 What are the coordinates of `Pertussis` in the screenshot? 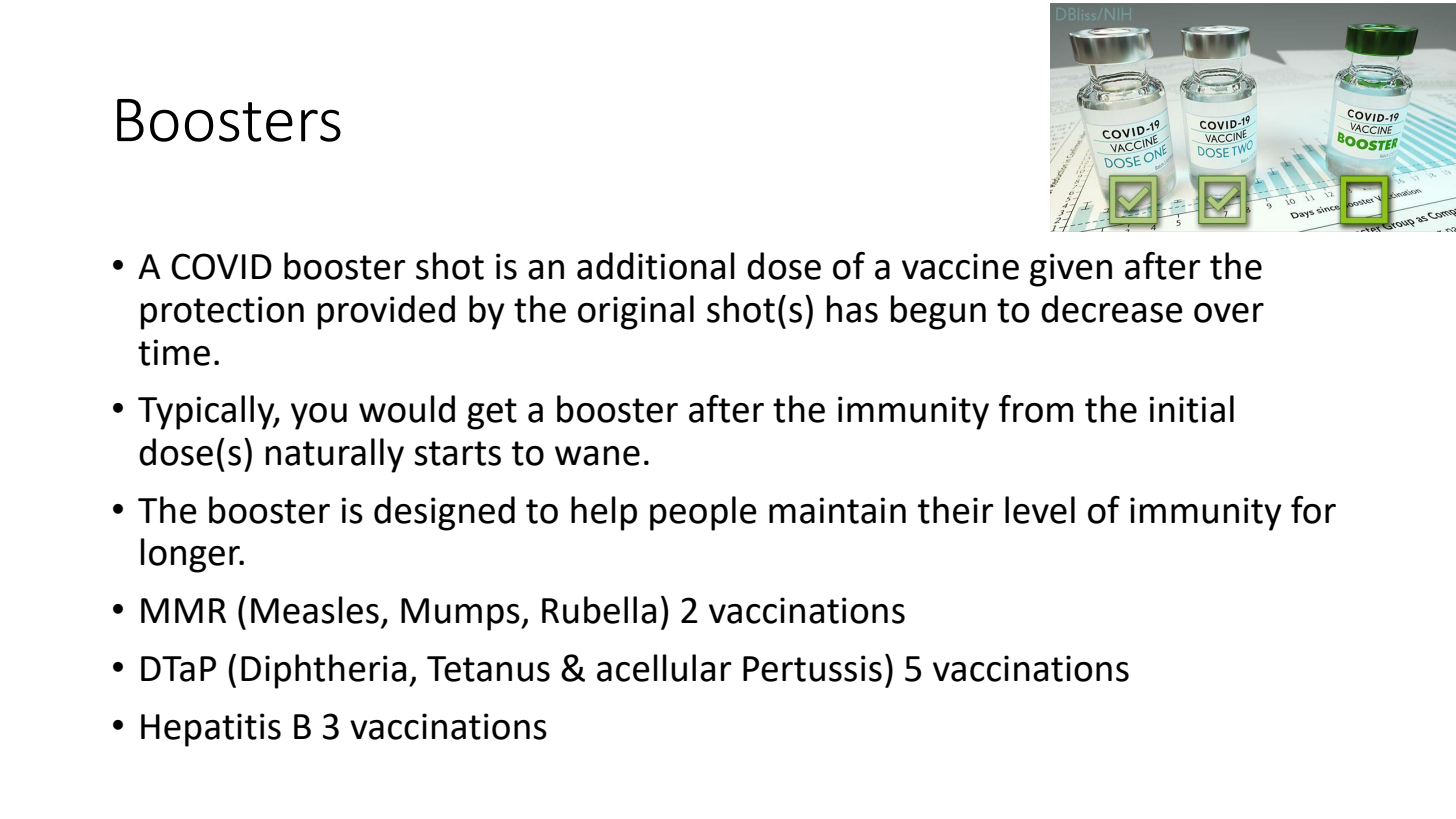 It's located at (812, 668).
